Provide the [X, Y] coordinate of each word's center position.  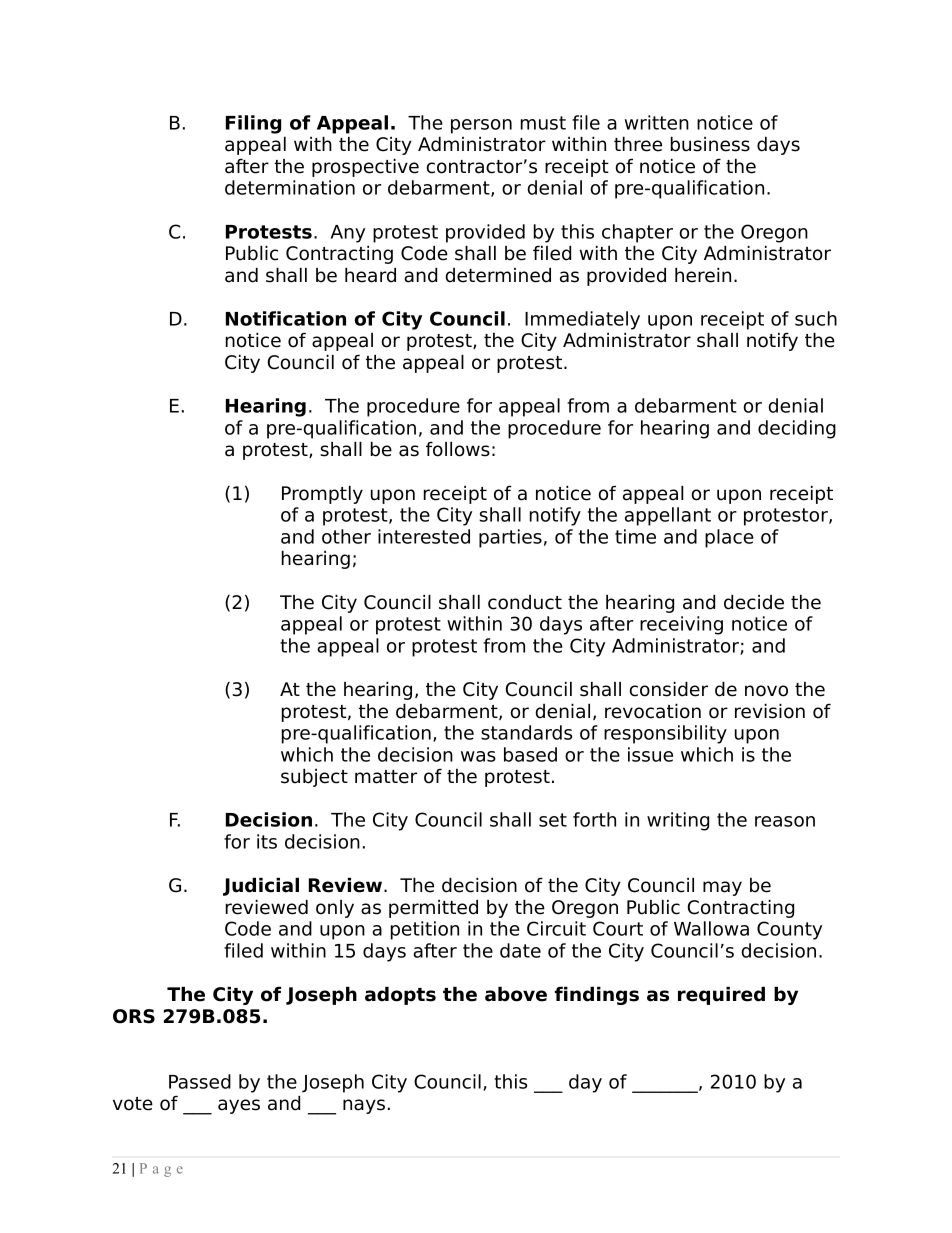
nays [364, 1106]
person [481, 126]
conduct [525, 602]
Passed [200, 1081]
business [710, 144]
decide [754, 602]
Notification [286, 318]
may [722, 888]
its [267, 841]
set [553, 820]
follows [458, 449]
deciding [797, 429]
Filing [253, 124]
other [346, 536]
